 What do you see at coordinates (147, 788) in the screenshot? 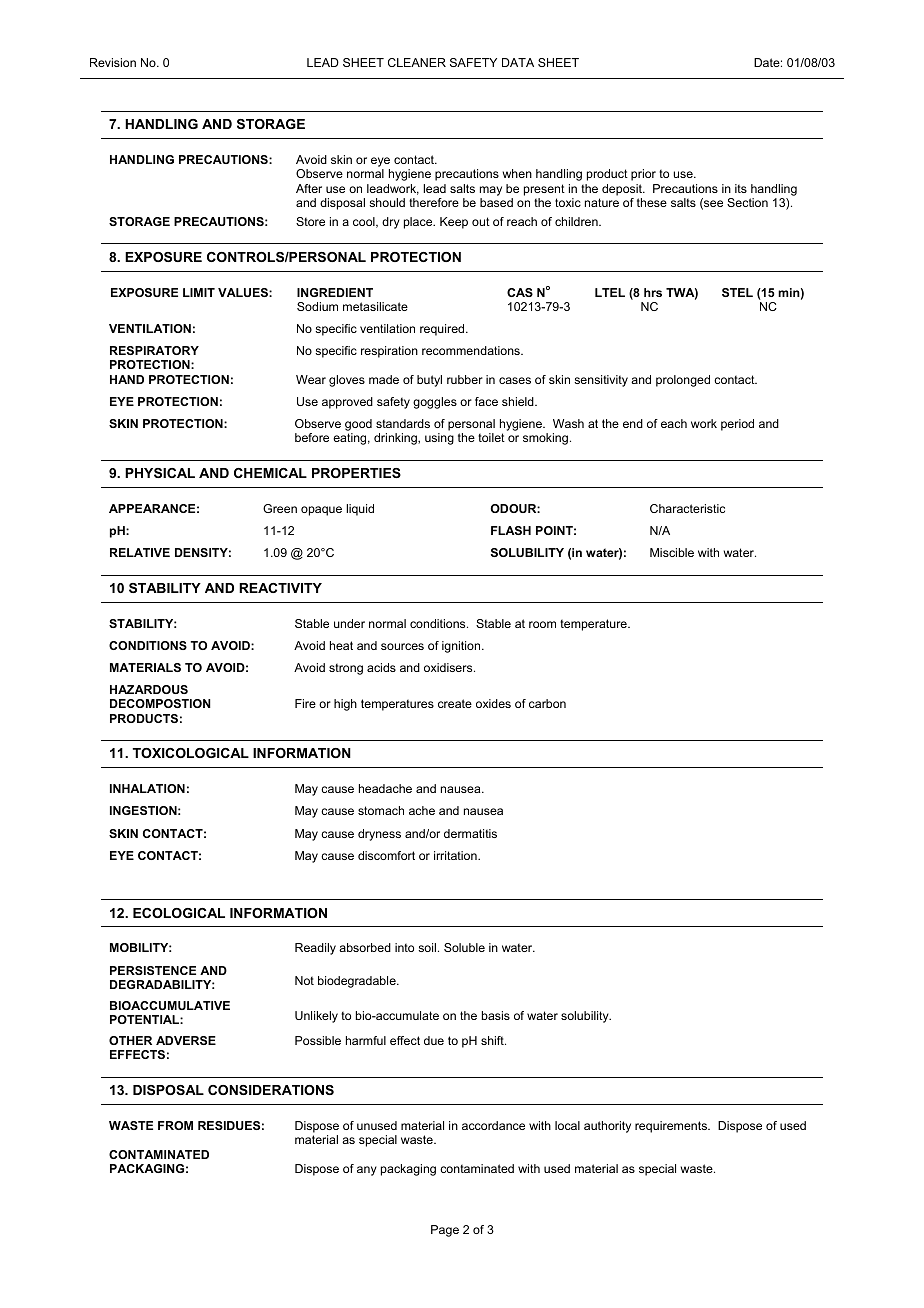
I see `INHALATION` at bounding box center [147, 788].
